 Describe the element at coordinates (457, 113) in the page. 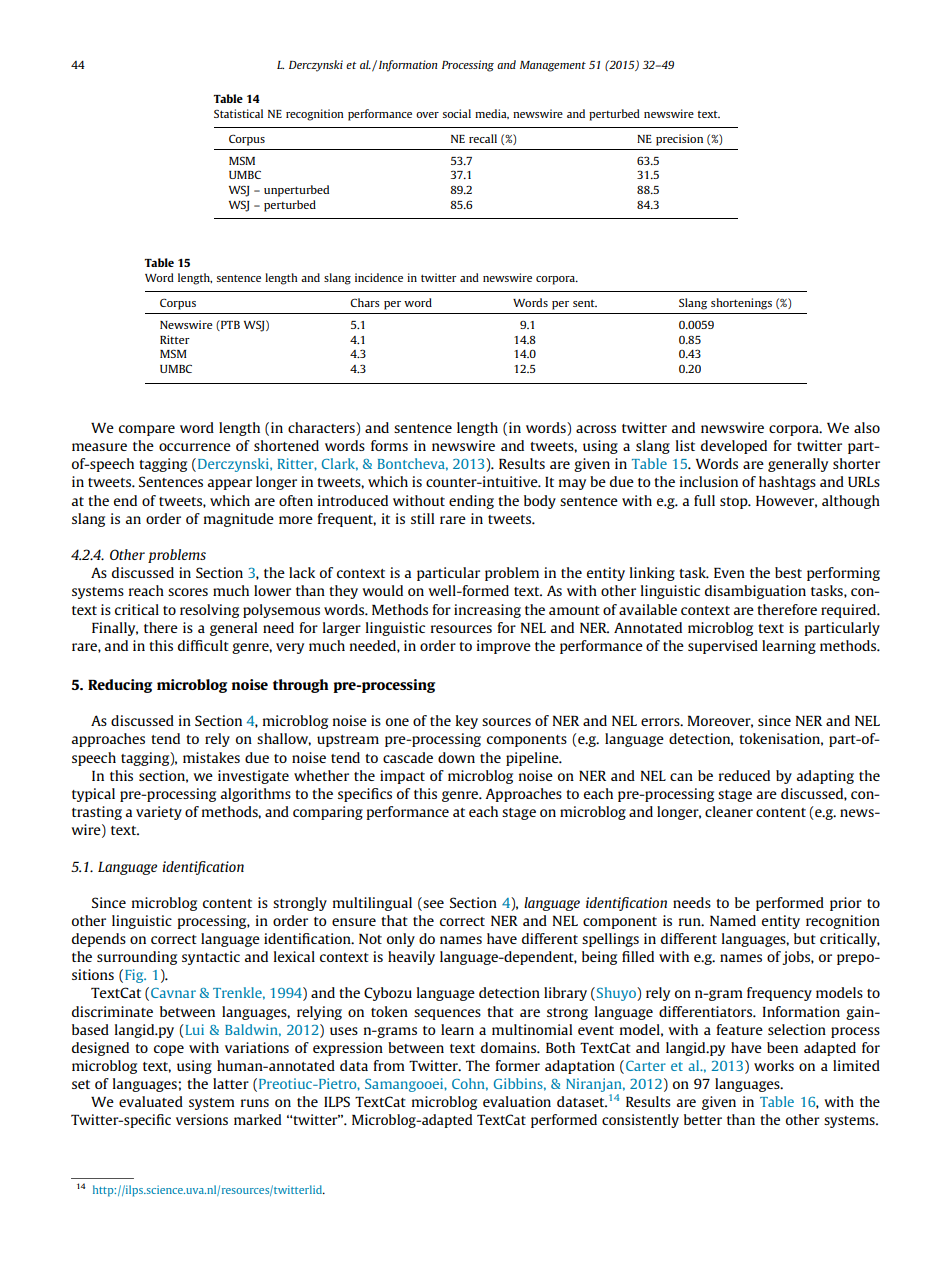

I see `social` at that location.
